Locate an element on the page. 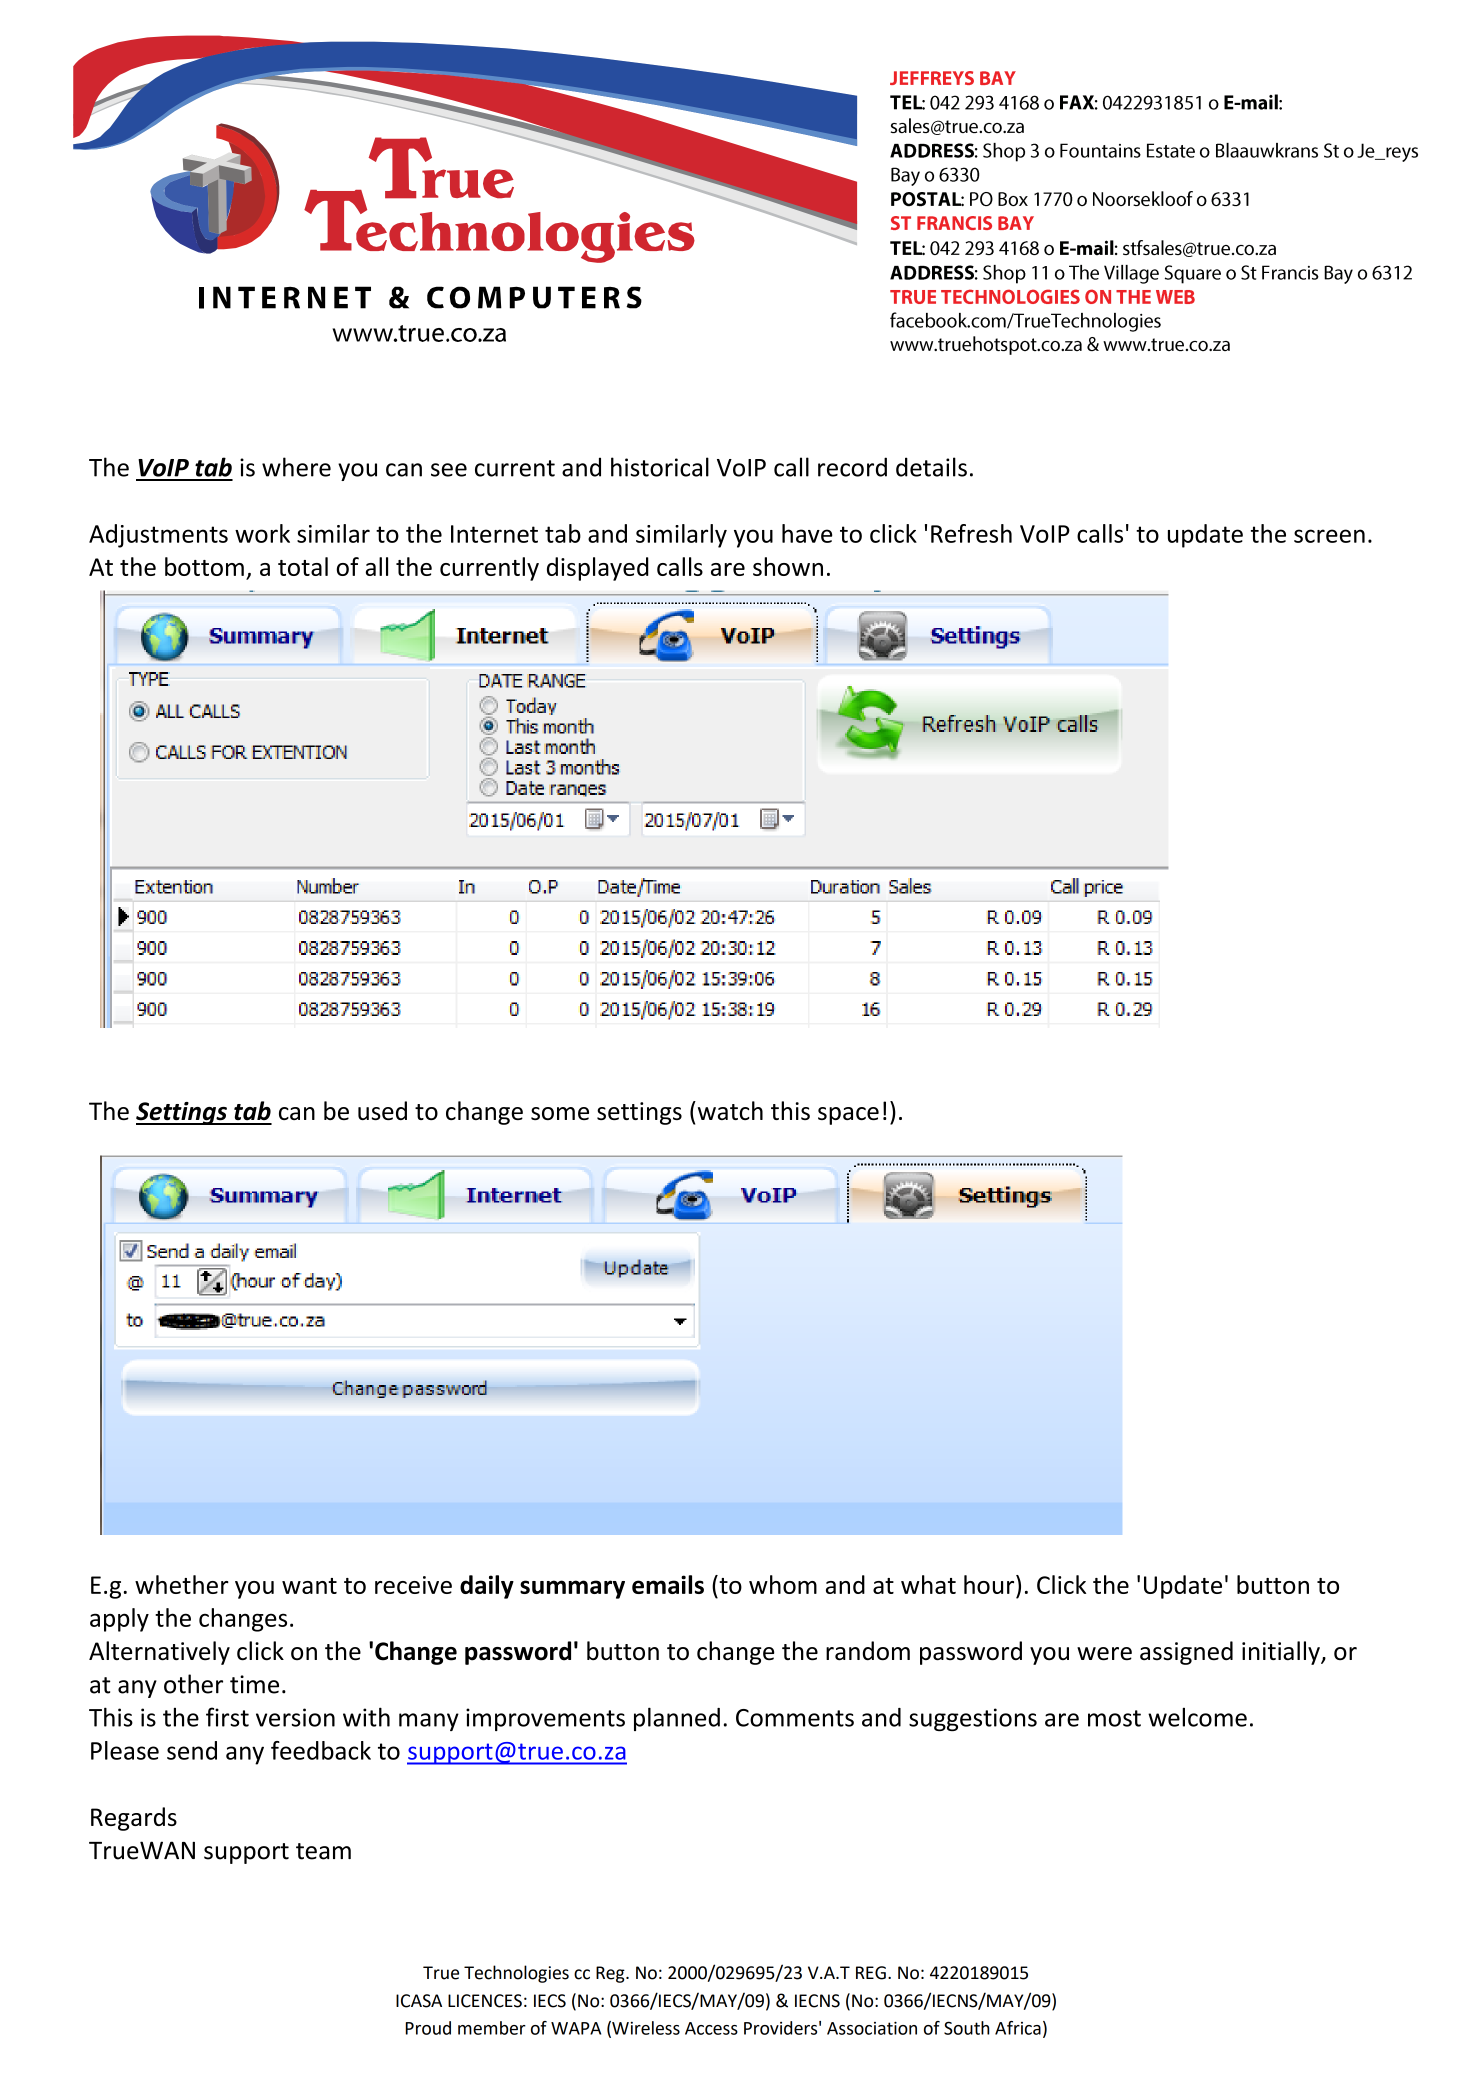 This page has width=1470, height=2079. screen is located at coordinates (1329, 536).
